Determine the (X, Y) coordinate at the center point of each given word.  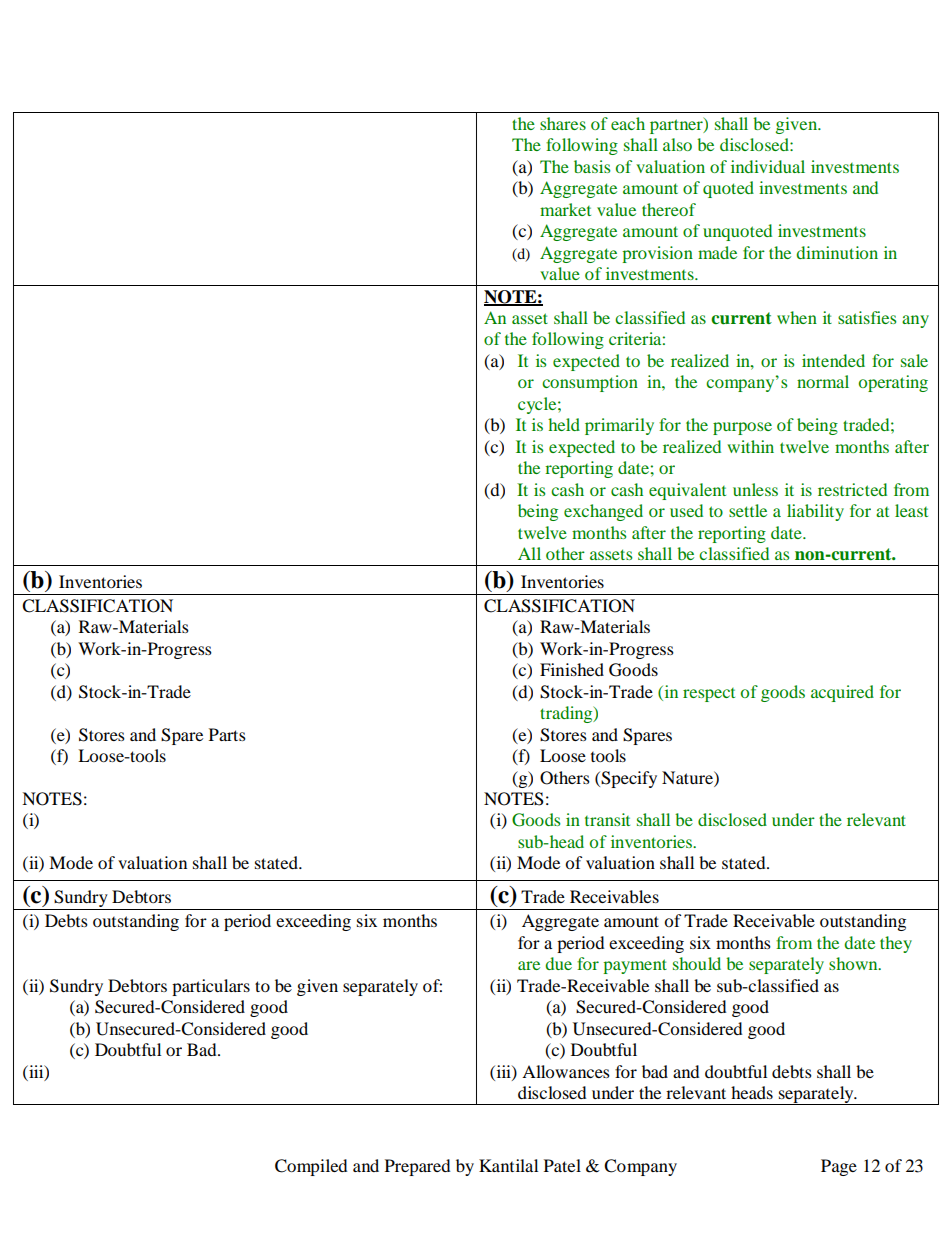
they (896, 944)
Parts (227, 734)
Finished (572, 669)
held (564, 424)
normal (823, 381)
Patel (562, 1165)
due (558, 963)
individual (768, 166)
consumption (590, 383)
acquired (842, 693)
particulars (211, 987)
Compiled (311, 1167)
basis (592, 166)
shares (563, 123)
